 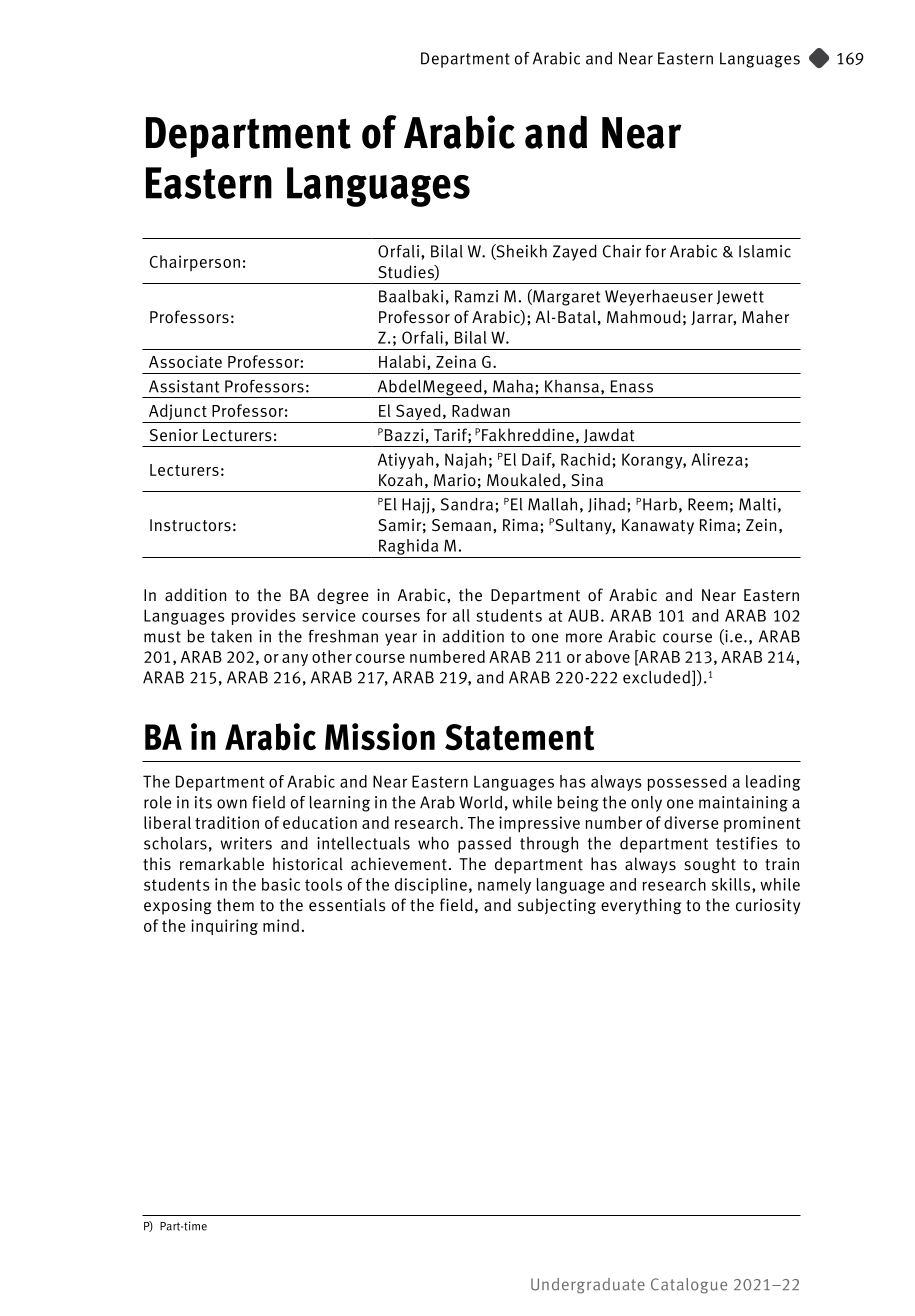 I want to click on taken, so click(x=231, y=636).
